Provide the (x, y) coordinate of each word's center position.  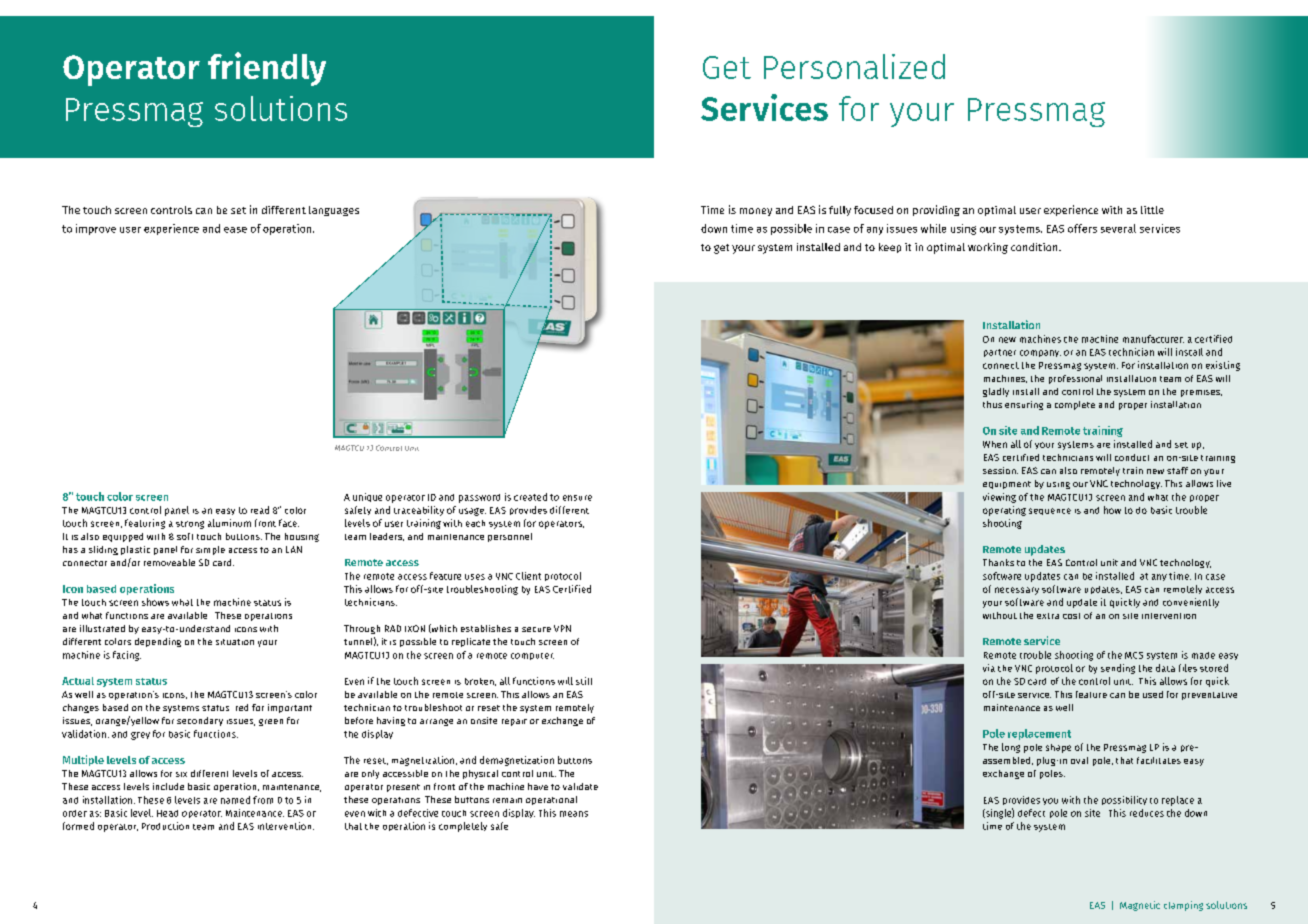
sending (1118, 669)
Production (165, 826)
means (574, 814)
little (1152, 210)
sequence (1050, 511)
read (260, 510)
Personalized (854, 66)
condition (1035, 247)
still (584, 681)
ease (235, 230)
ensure (577, 498)
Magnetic (1140, 906)
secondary (200, 721)
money (756, 212)
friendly (267, 69)
